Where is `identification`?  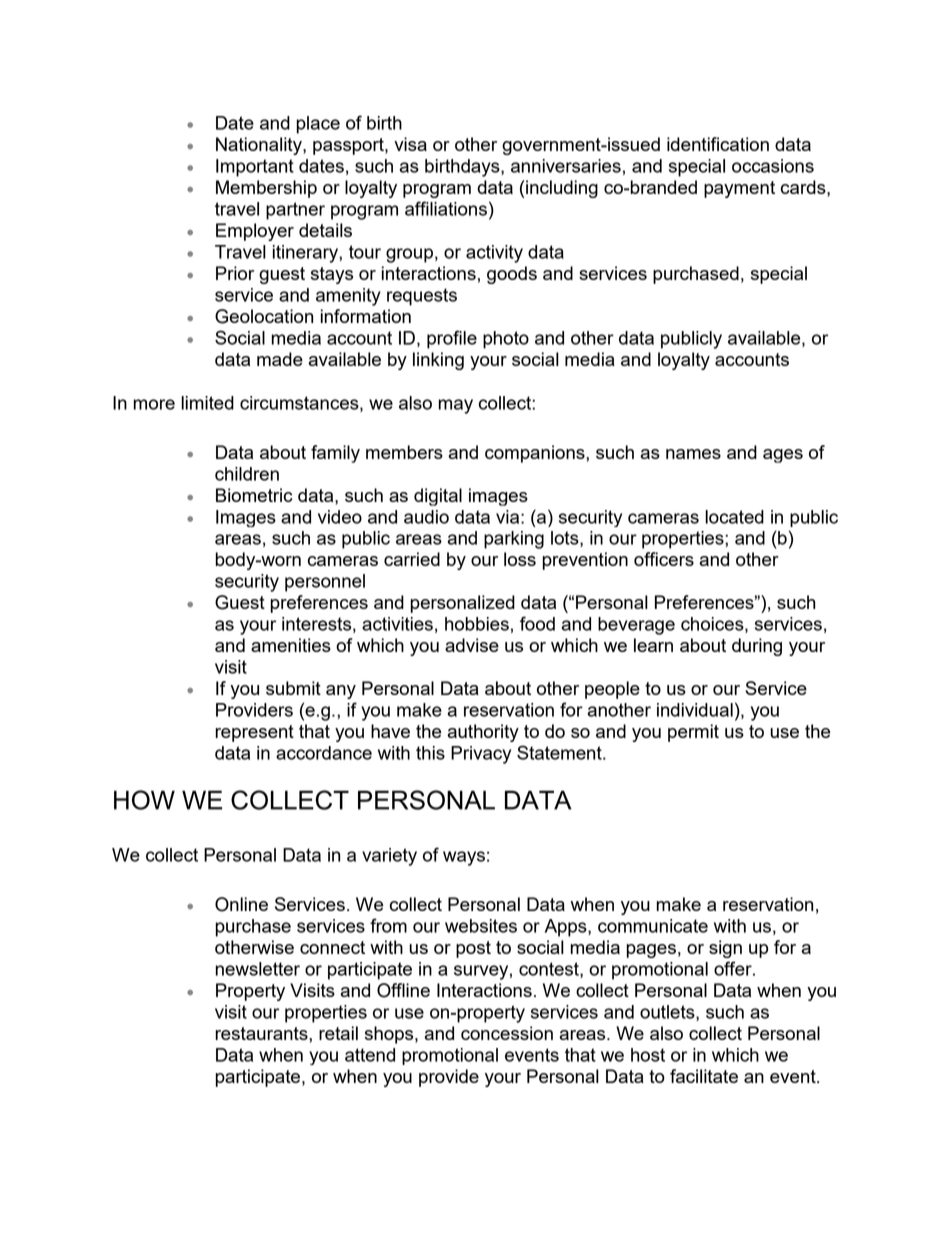 identification is located at coordinates (718, 144).
